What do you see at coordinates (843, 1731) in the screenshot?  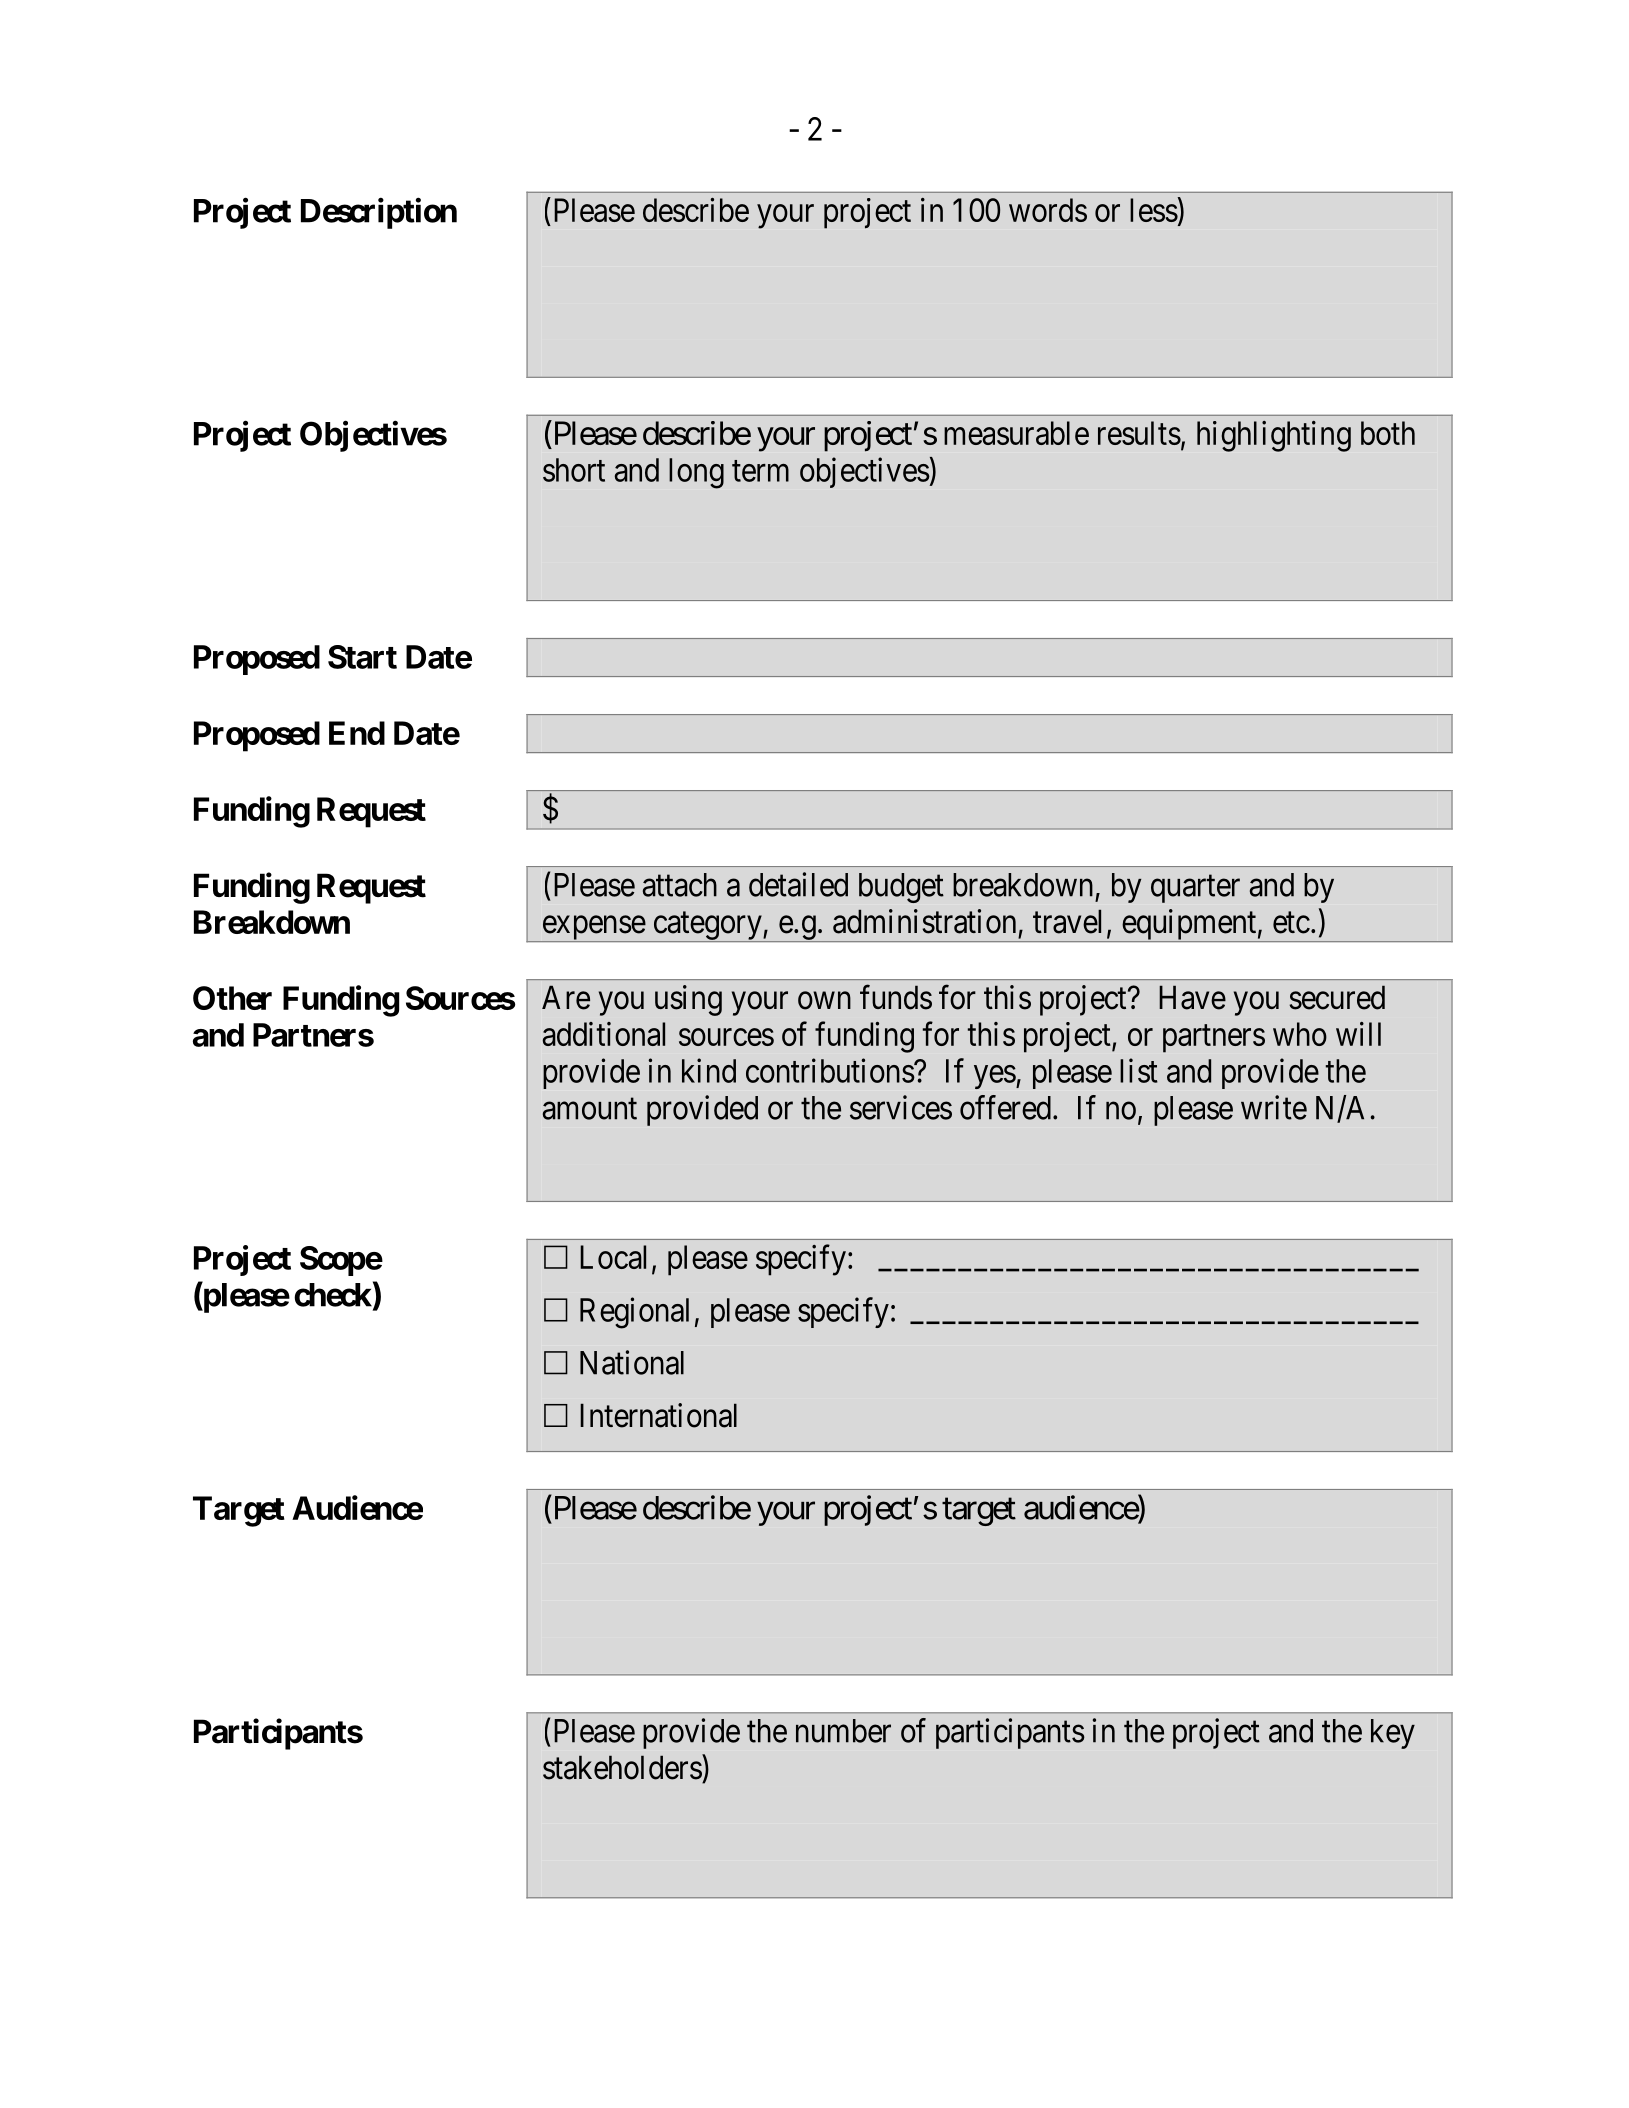 I see `number` at bounding box center [843, 1731].
